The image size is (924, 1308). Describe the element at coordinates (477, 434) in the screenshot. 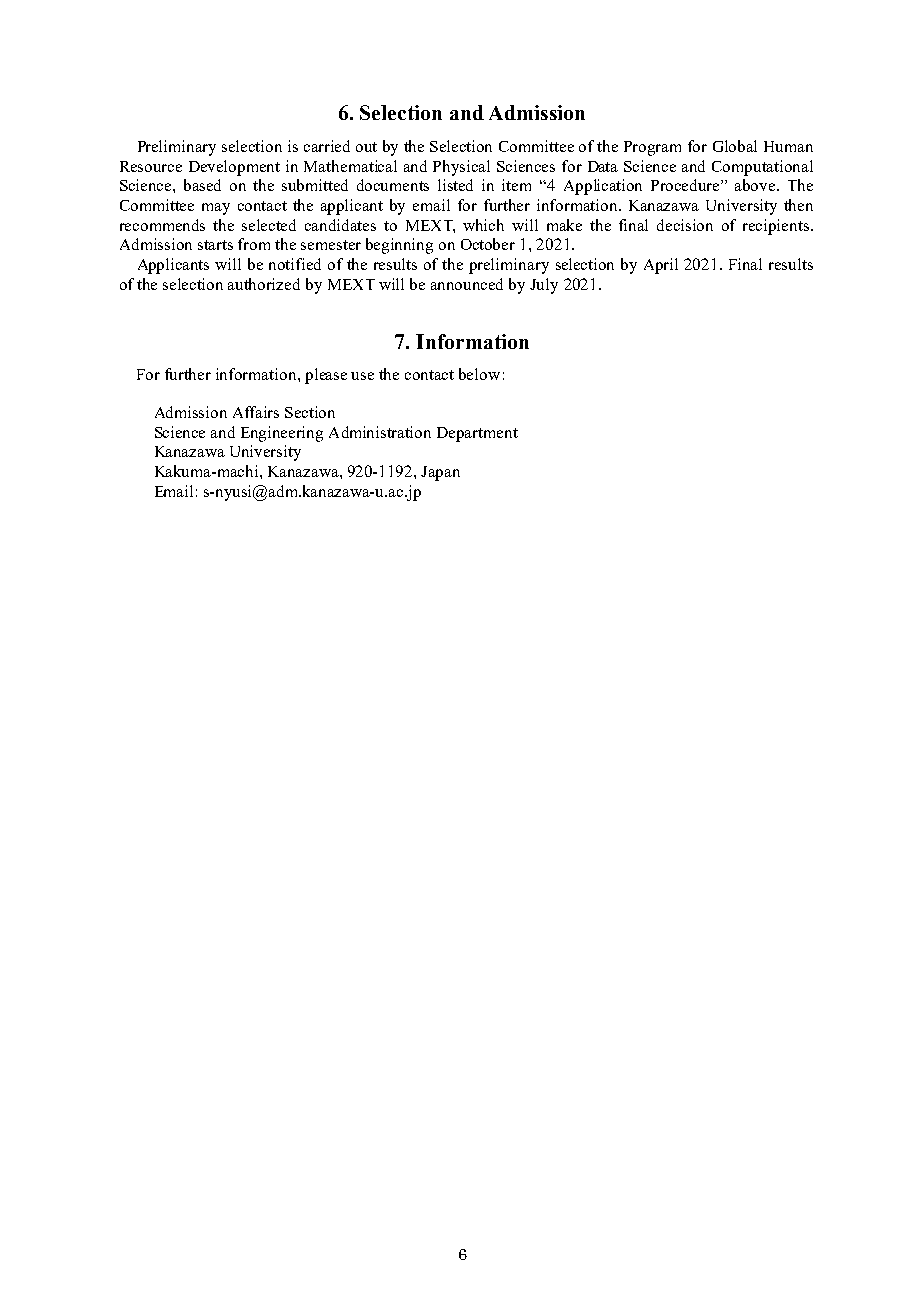

I see `Department` at that location.
